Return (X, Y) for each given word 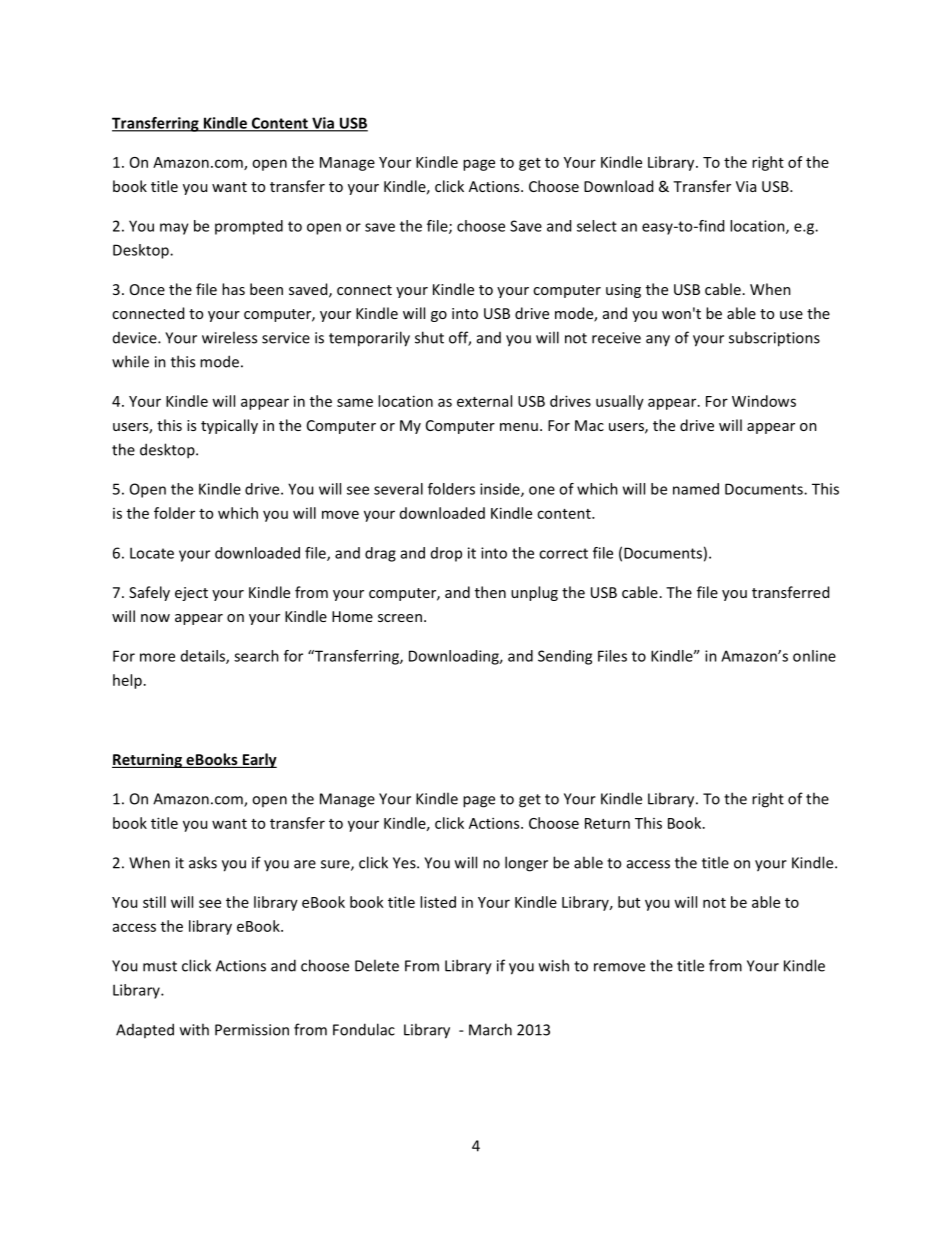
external (484, 401)
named (696, 489)
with (194, 1029)
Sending (565, 657)
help (127, 681)
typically (229, 426)
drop (446, 554)
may (174, 229)
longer (526, 864)
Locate (152, 553)
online (814, 656)
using (623, 291)
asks (203, 862)
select (597, 226)
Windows (764, 401)
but (629, 902)
